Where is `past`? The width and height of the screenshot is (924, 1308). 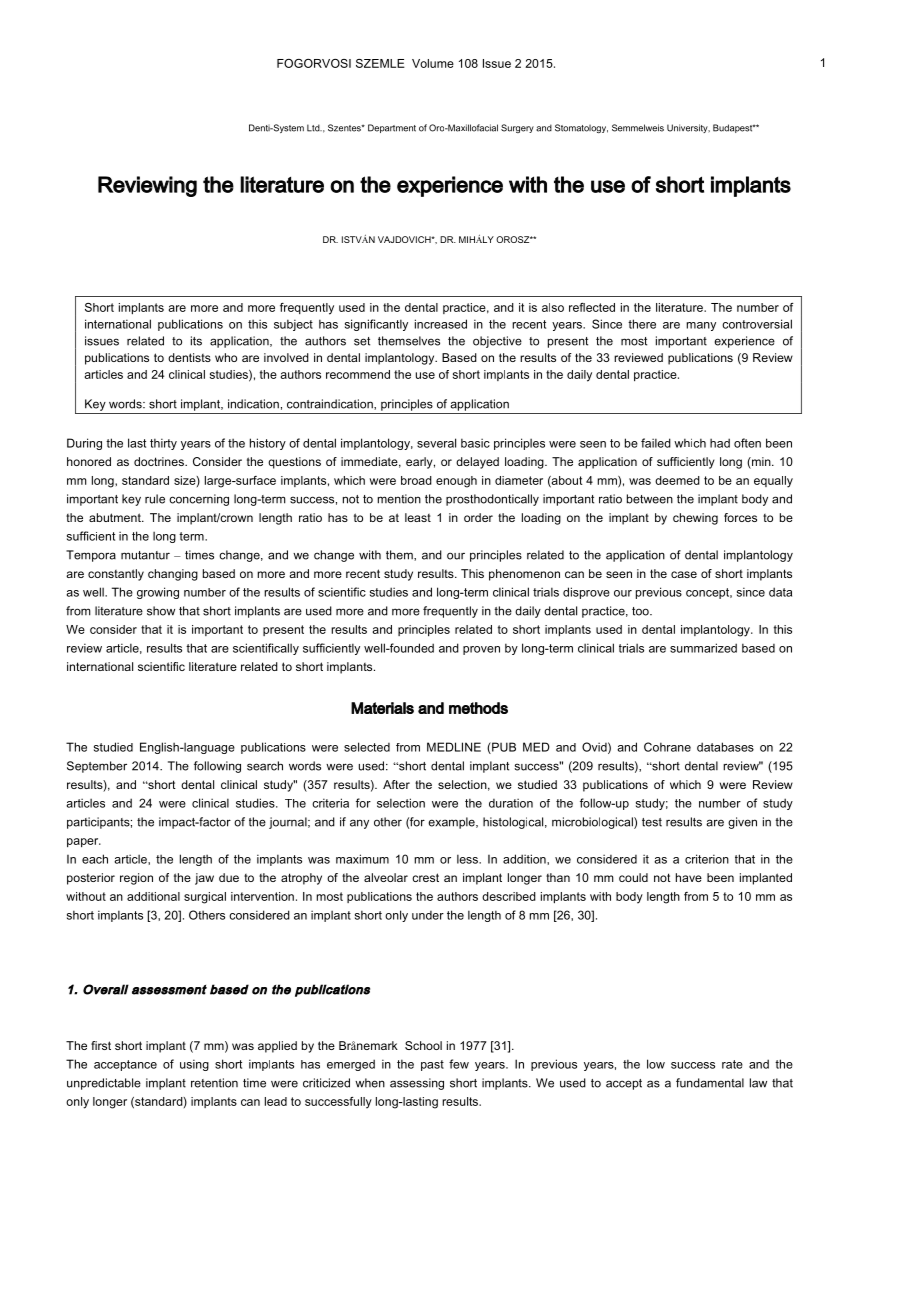 past is located at coordinates (432, 1065).
